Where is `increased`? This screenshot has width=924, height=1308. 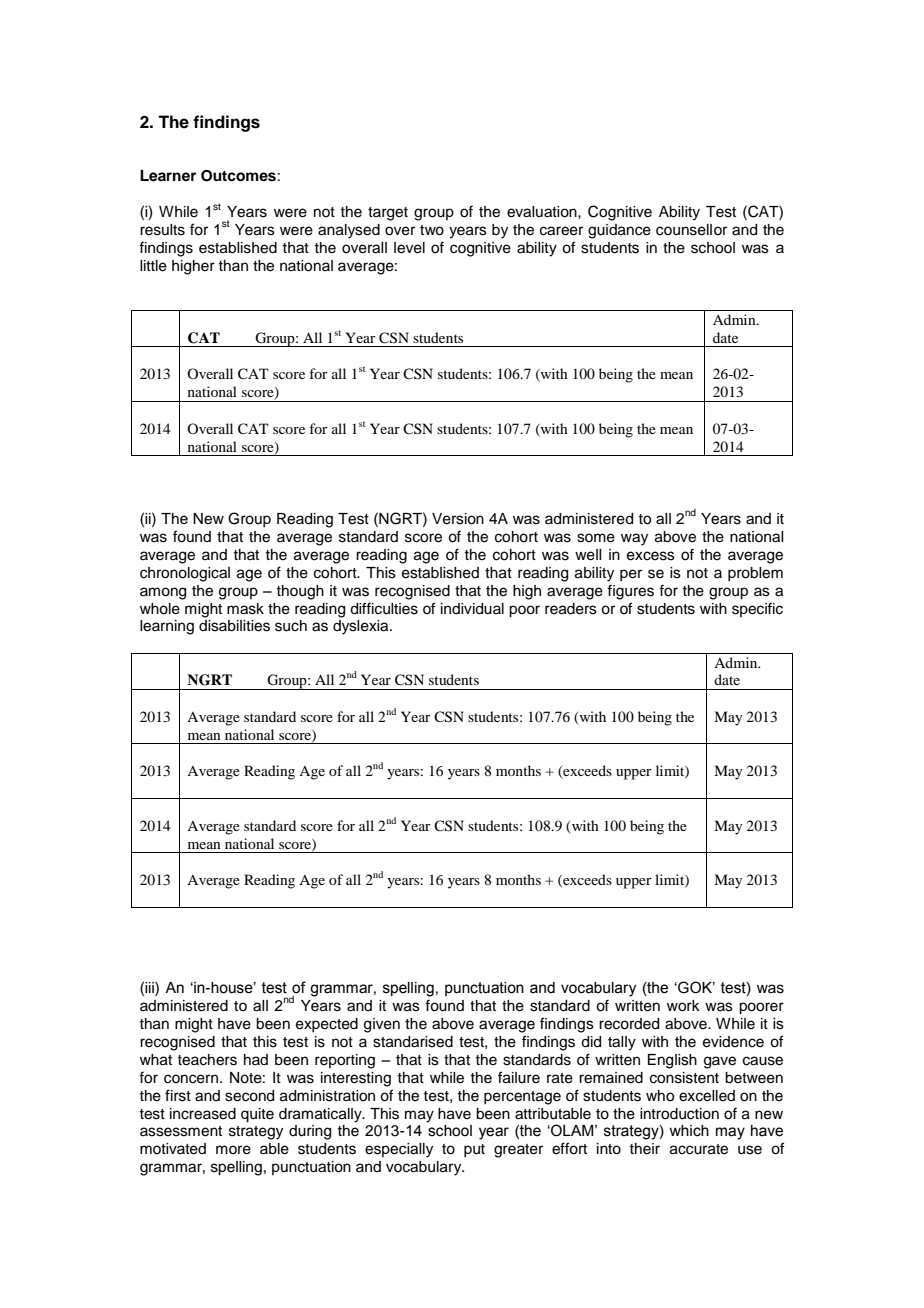 increased is located at coordinates (203, 1114).
